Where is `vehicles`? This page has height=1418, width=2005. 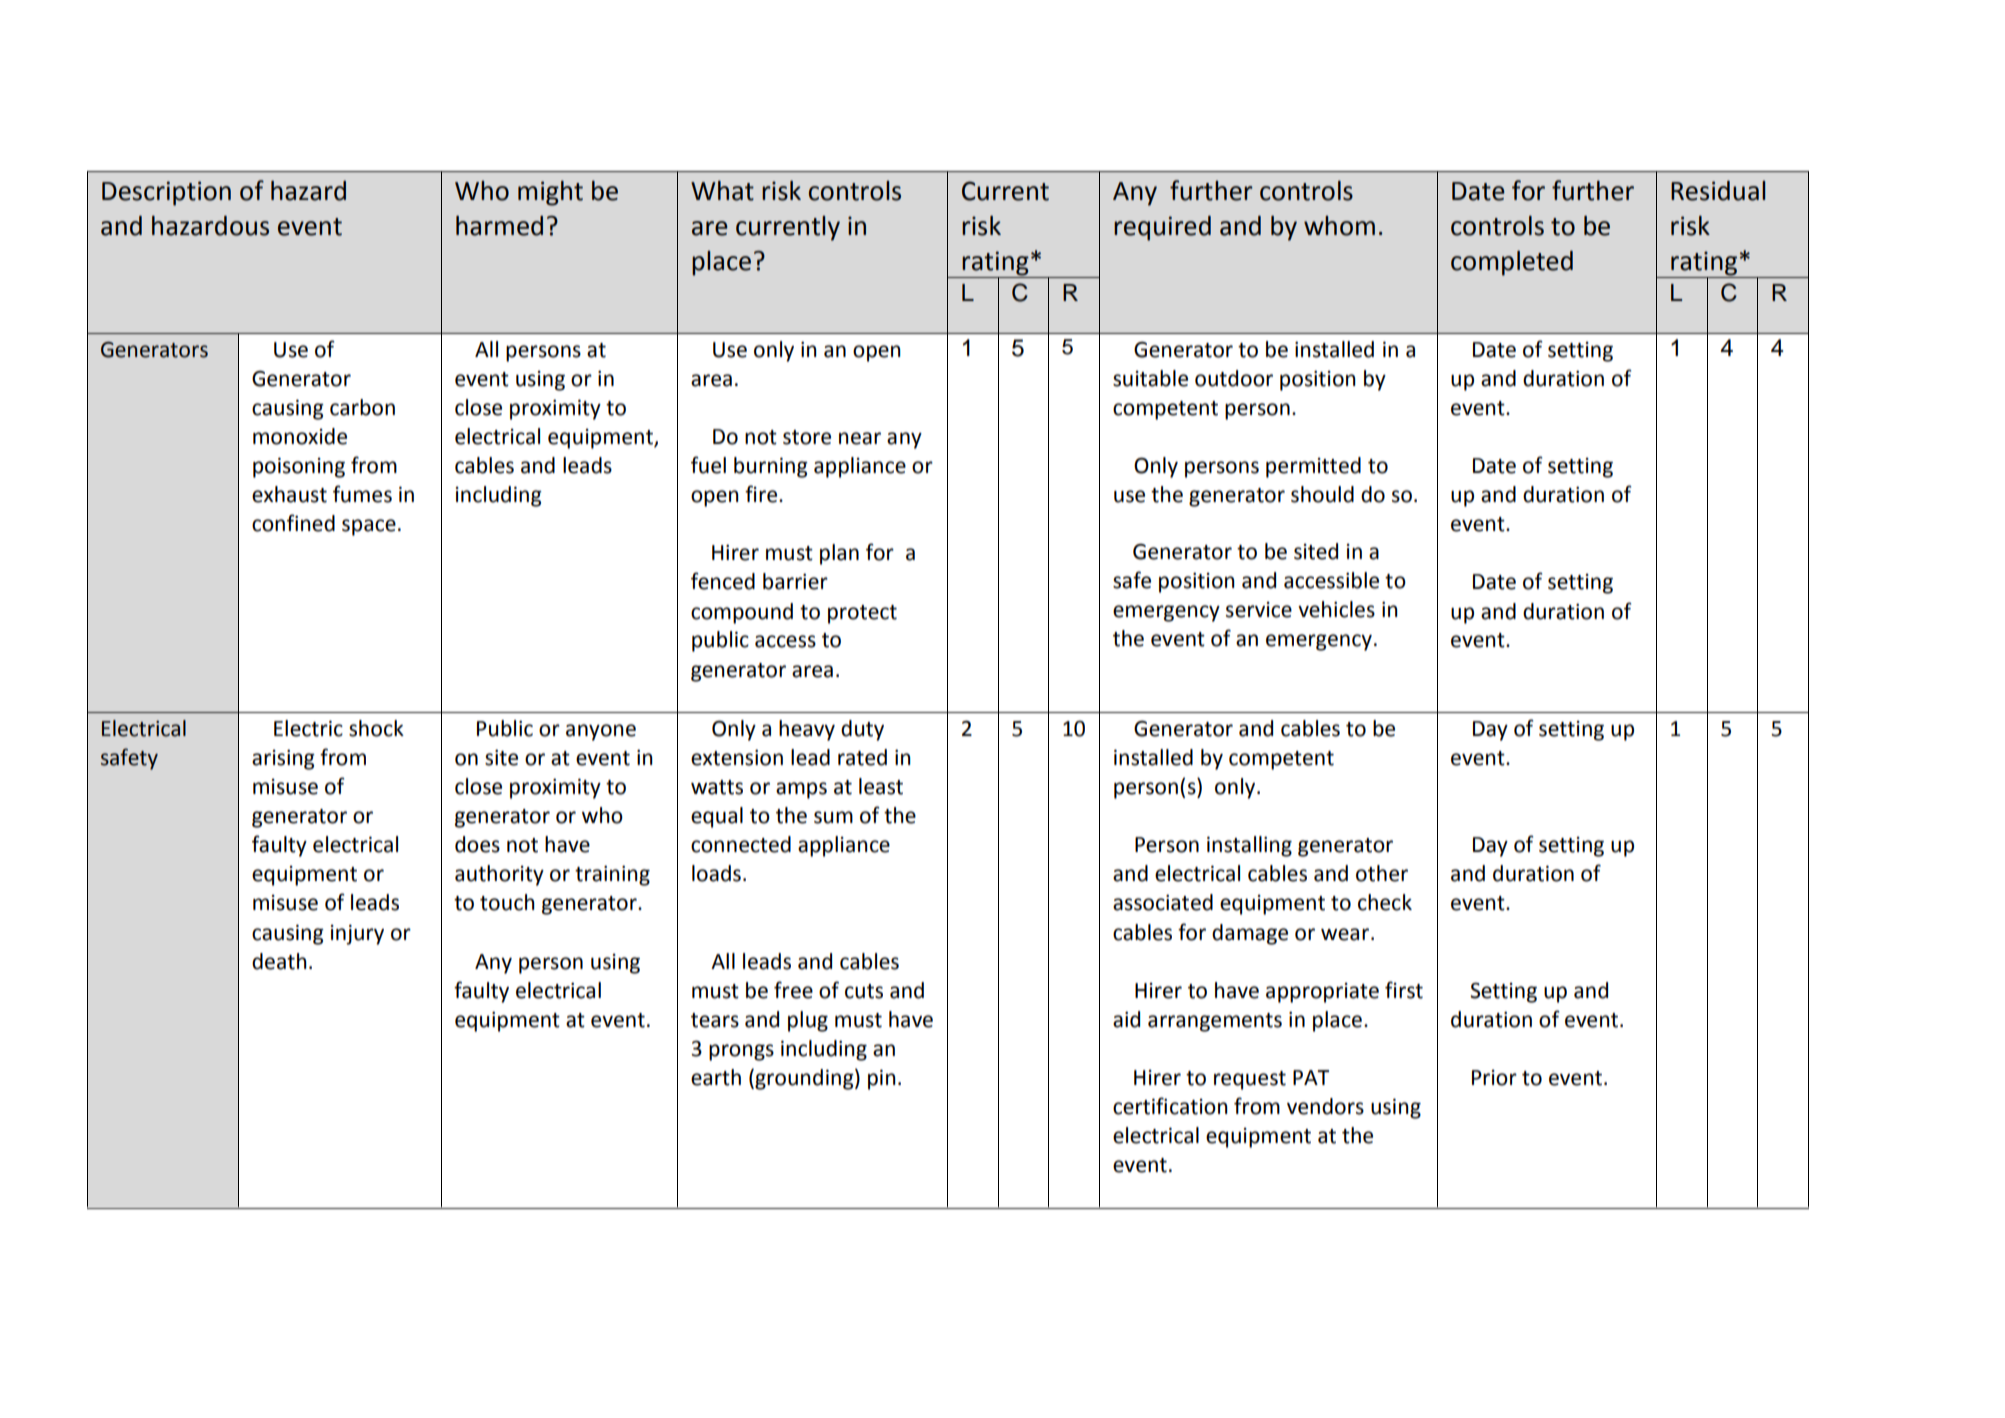 vehicles is located at coordinates (1336, 609).
